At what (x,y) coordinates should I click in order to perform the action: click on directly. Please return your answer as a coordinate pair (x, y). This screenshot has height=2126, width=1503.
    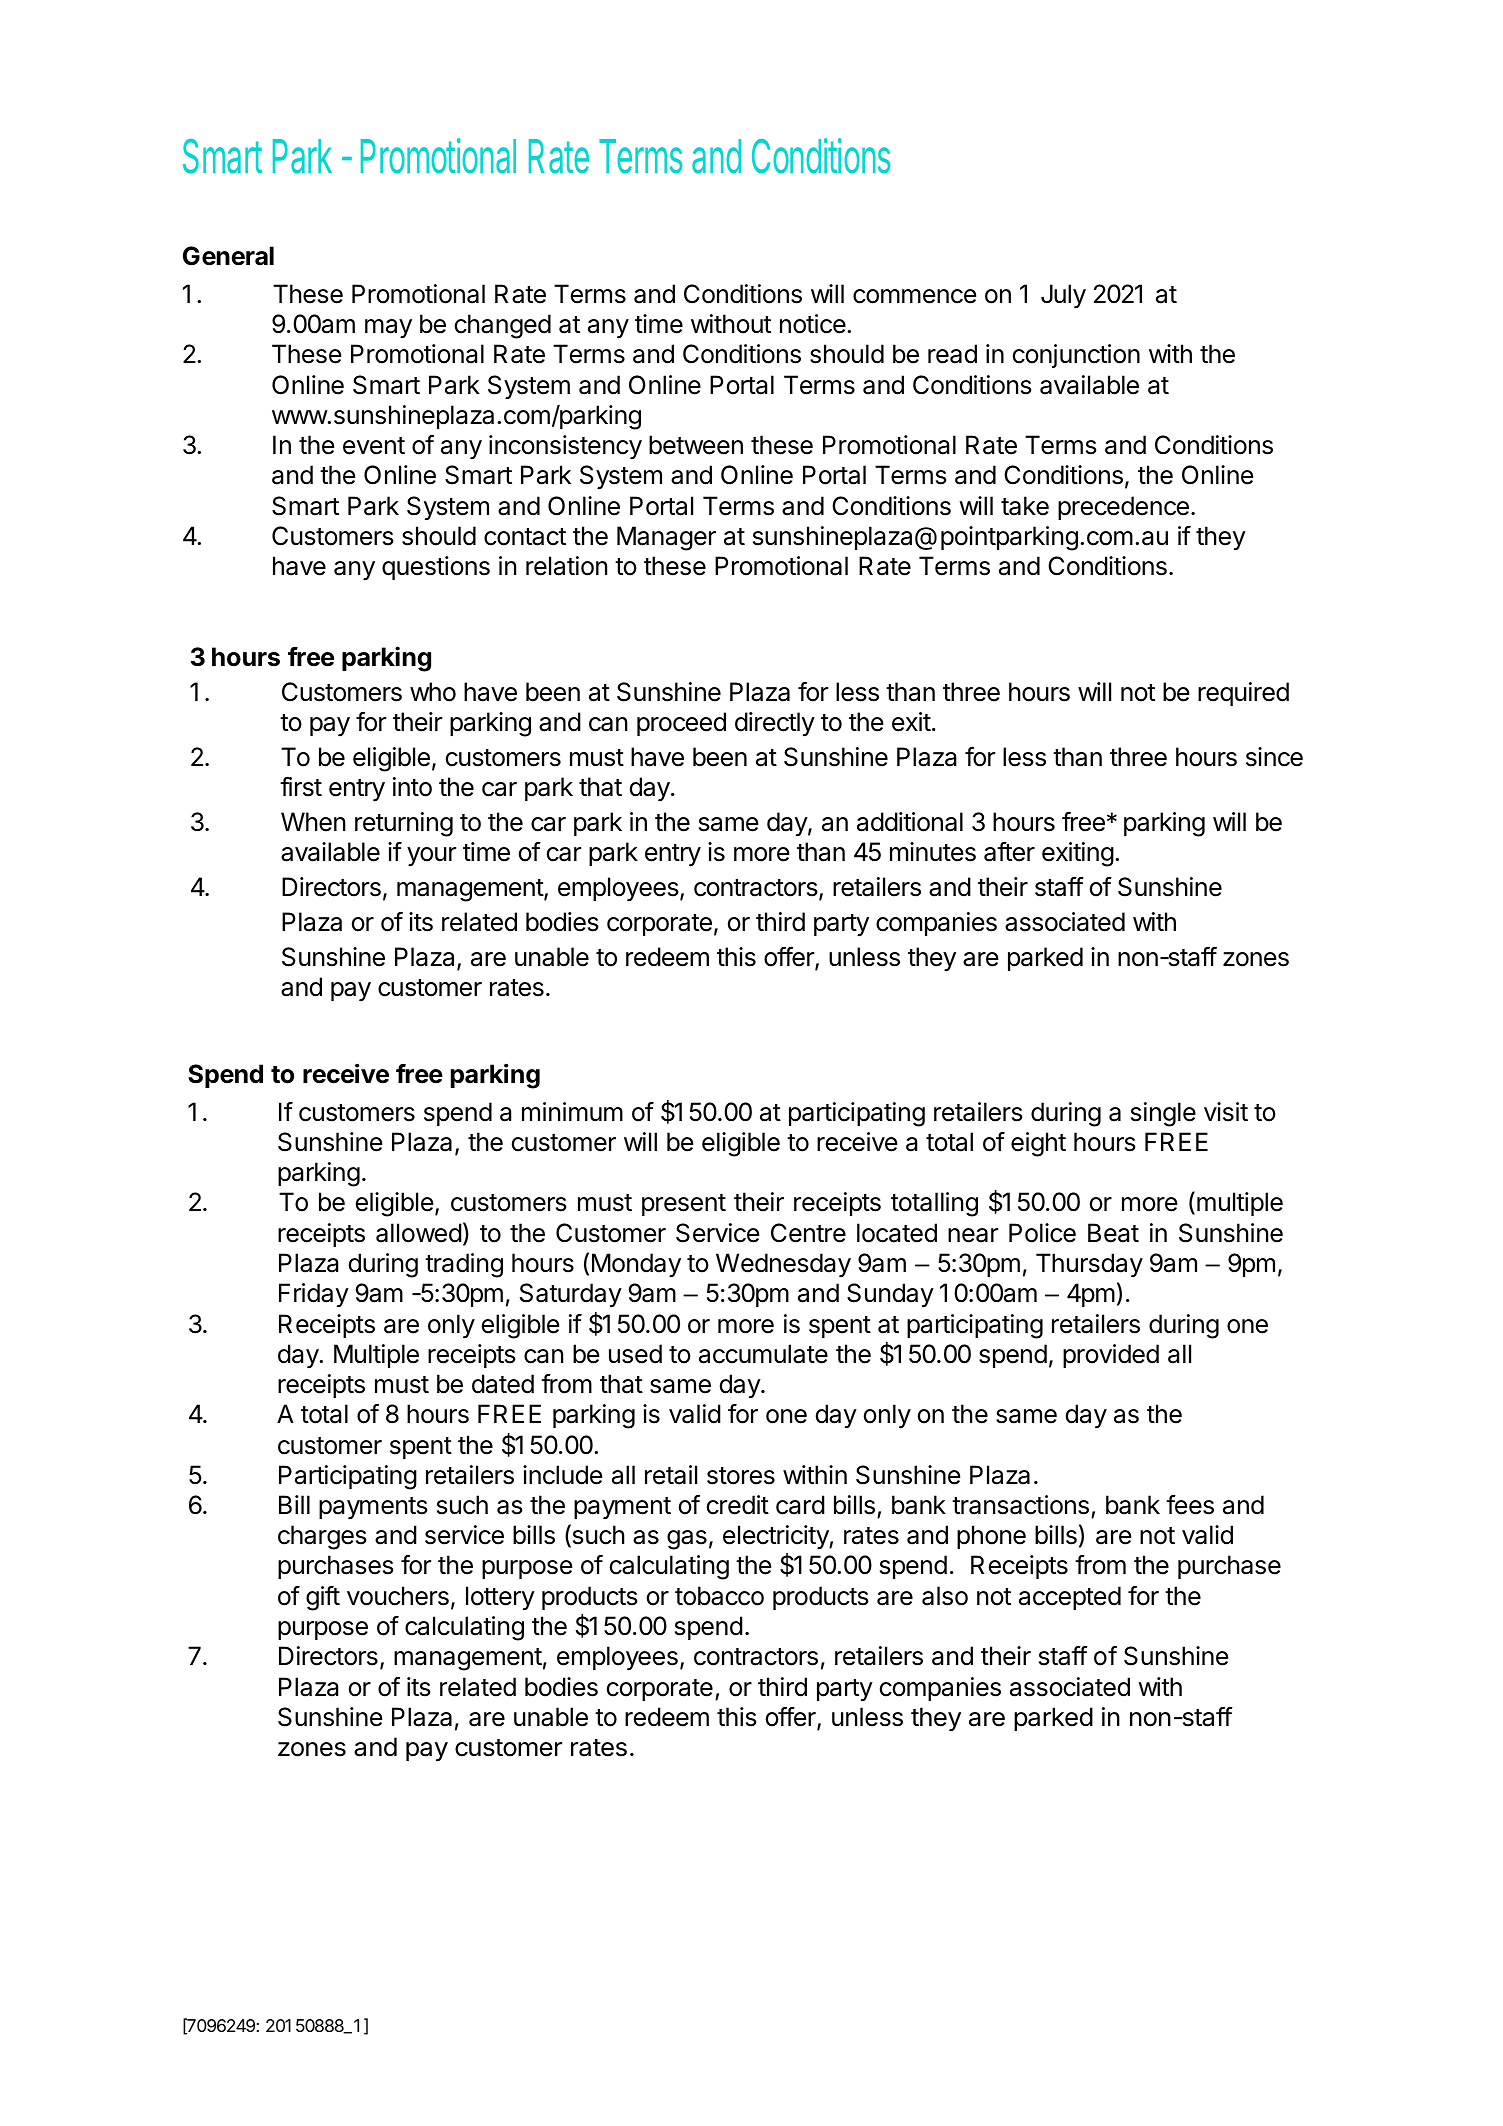
    Looking at the image, I should click on (775, 724).
